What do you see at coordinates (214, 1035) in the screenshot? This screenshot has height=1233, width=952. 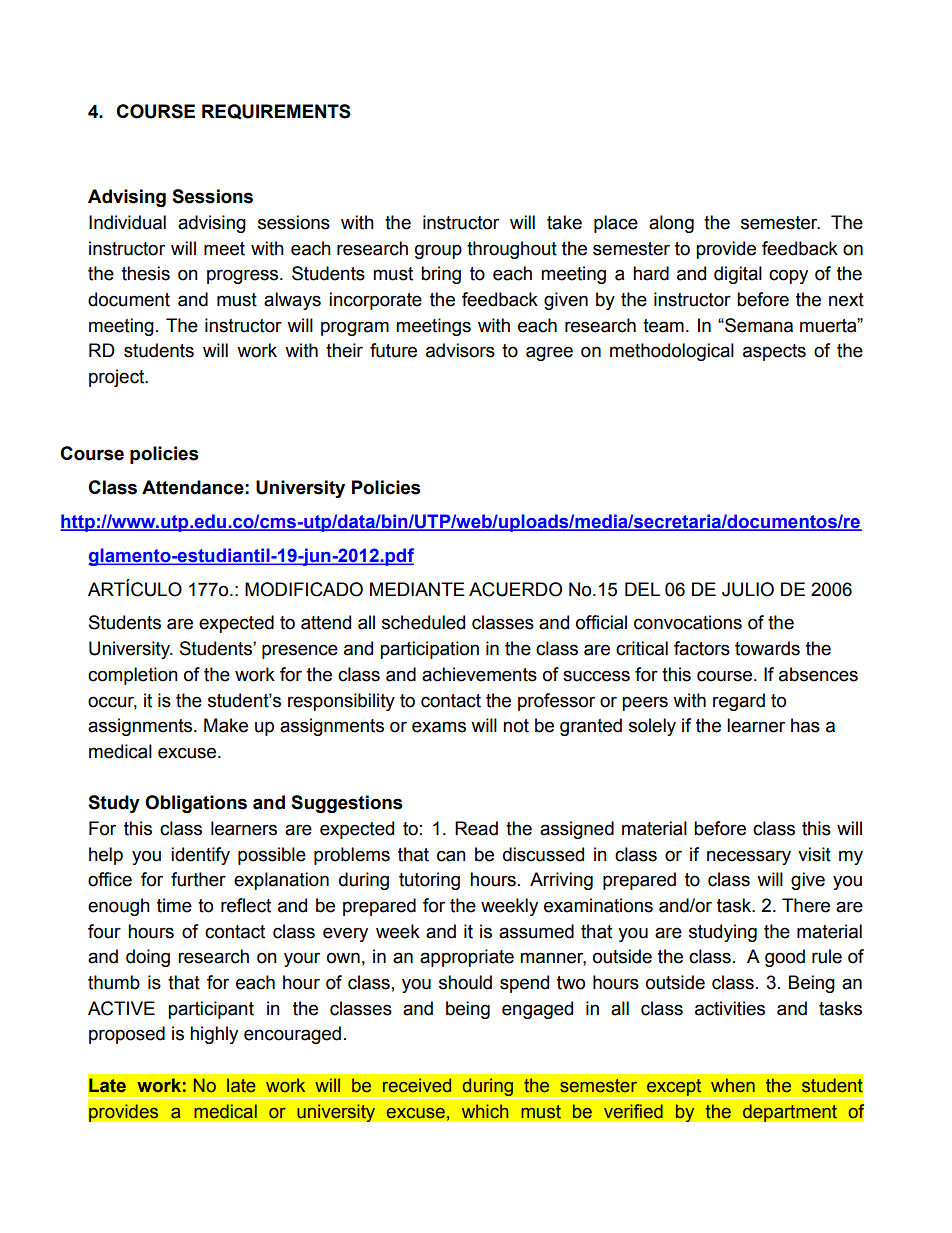 I see `highly` at bounding box center [214, 1035].
